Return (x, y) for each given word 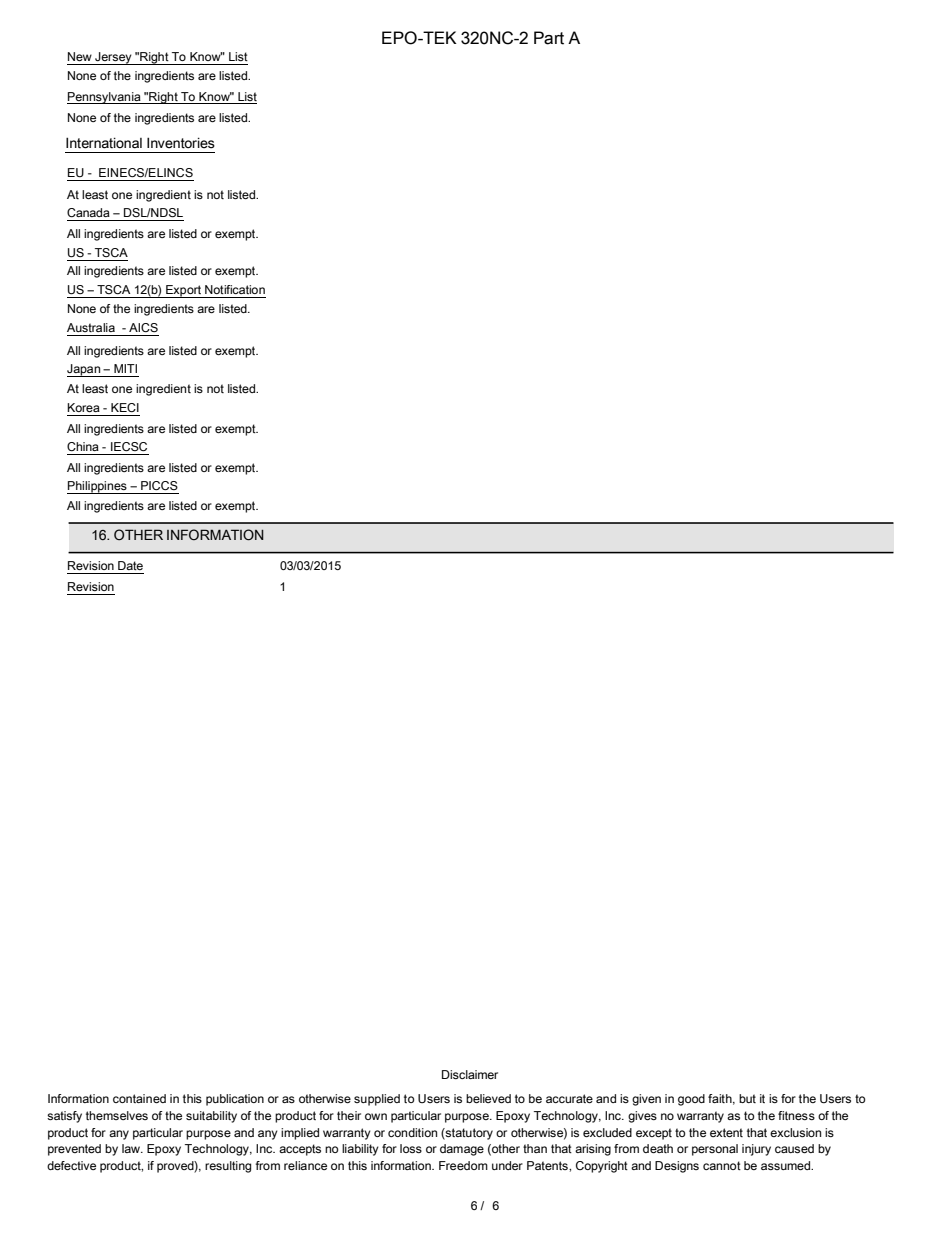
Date (130, 565)
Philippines (98, 487)
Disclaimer (470, 1074)
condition (412, 1132)
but (747, 1098)
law (132, 1148)
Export (184, 291)
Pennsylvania (105, 98)
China (83, 446)
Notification (235, 289)
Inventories (181, 143)
